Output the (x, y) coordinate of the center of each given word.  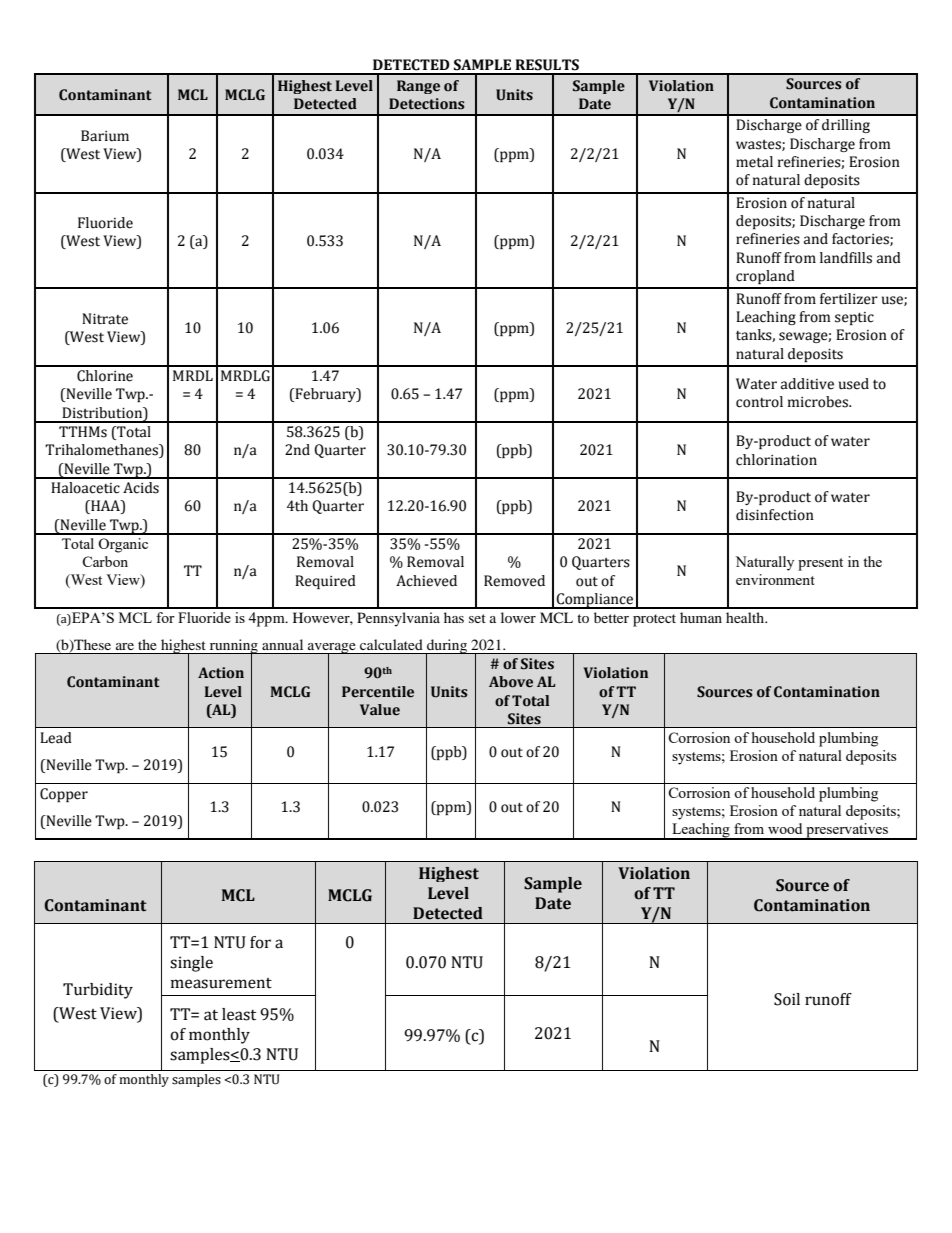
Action (221, 673)
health (746, 617)
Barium (105, 136)
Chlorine (105, 376)
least (239, 1014)
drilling (846, 126)
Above (511, 682)
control (759, 402)
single (191, 964)
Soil (787, 999)
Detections (426, 104)
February (325, 395)
